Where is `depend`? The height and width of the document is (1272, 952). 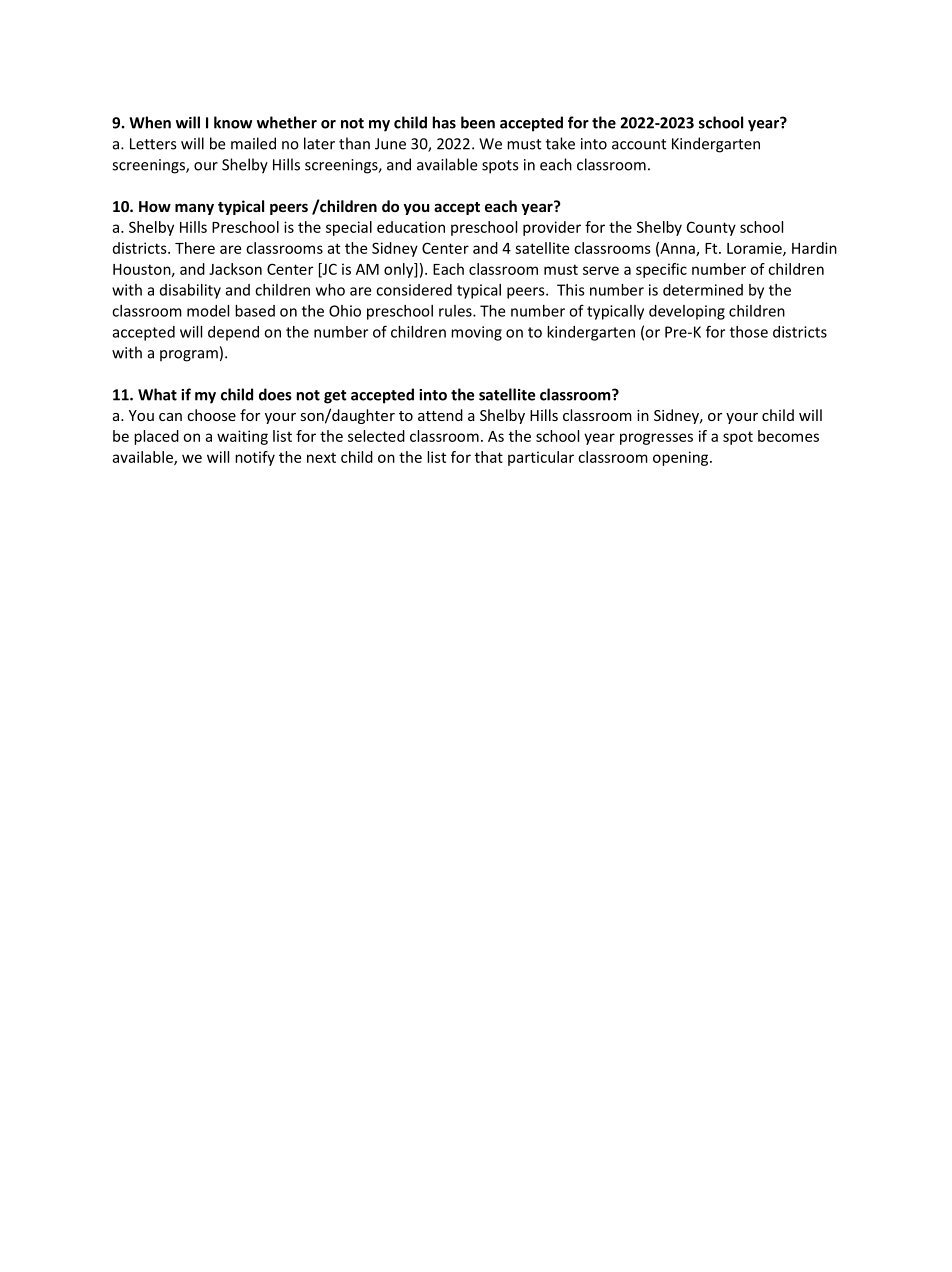 depend is located at coordinates (233, 333).
